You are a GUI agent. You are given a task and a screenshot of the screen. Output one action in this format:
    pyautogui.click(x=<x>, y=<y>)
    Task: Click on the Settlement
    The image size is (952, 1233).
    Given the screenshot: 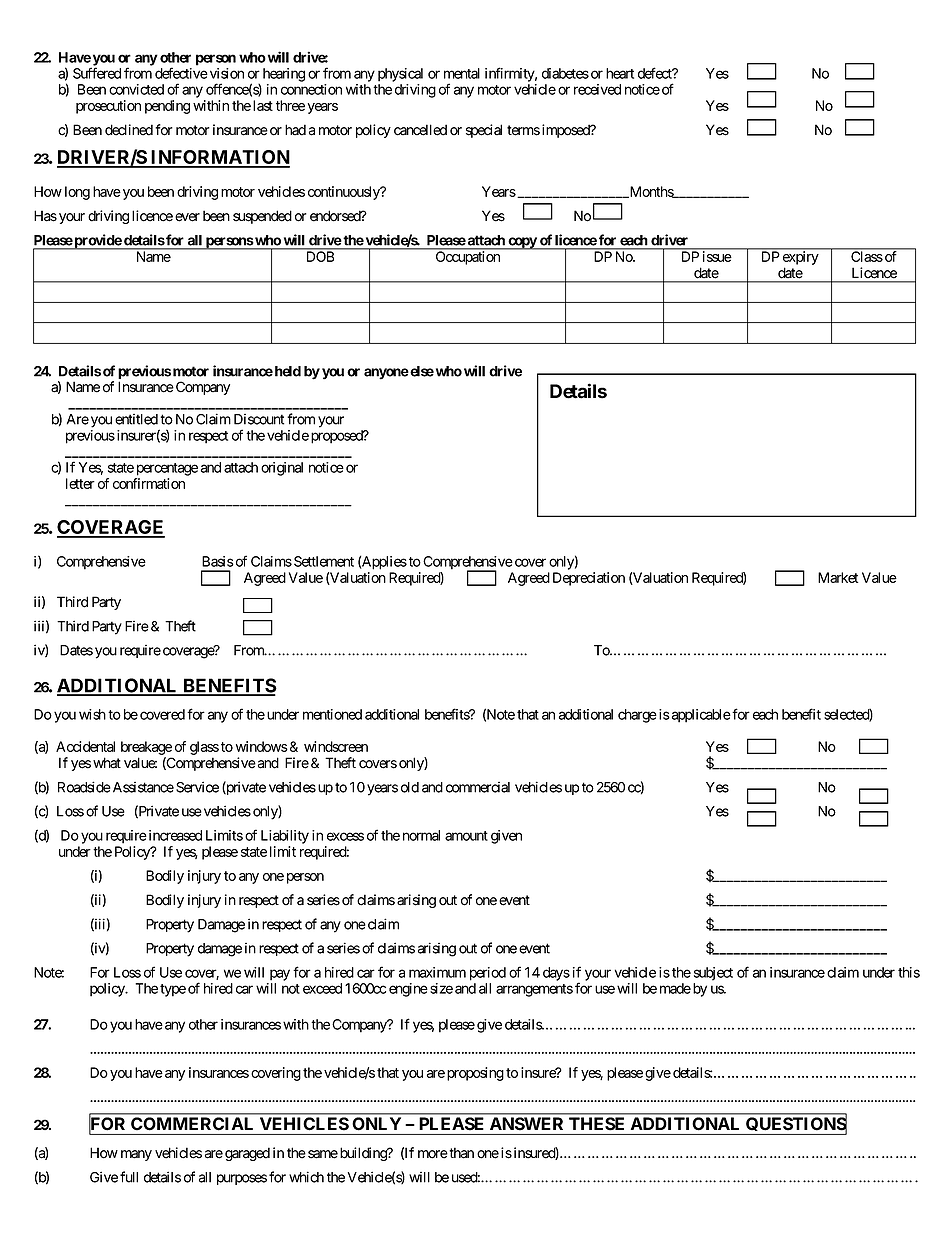 What is the action you would take?
    pyautogui.click(x=324, y=561)
